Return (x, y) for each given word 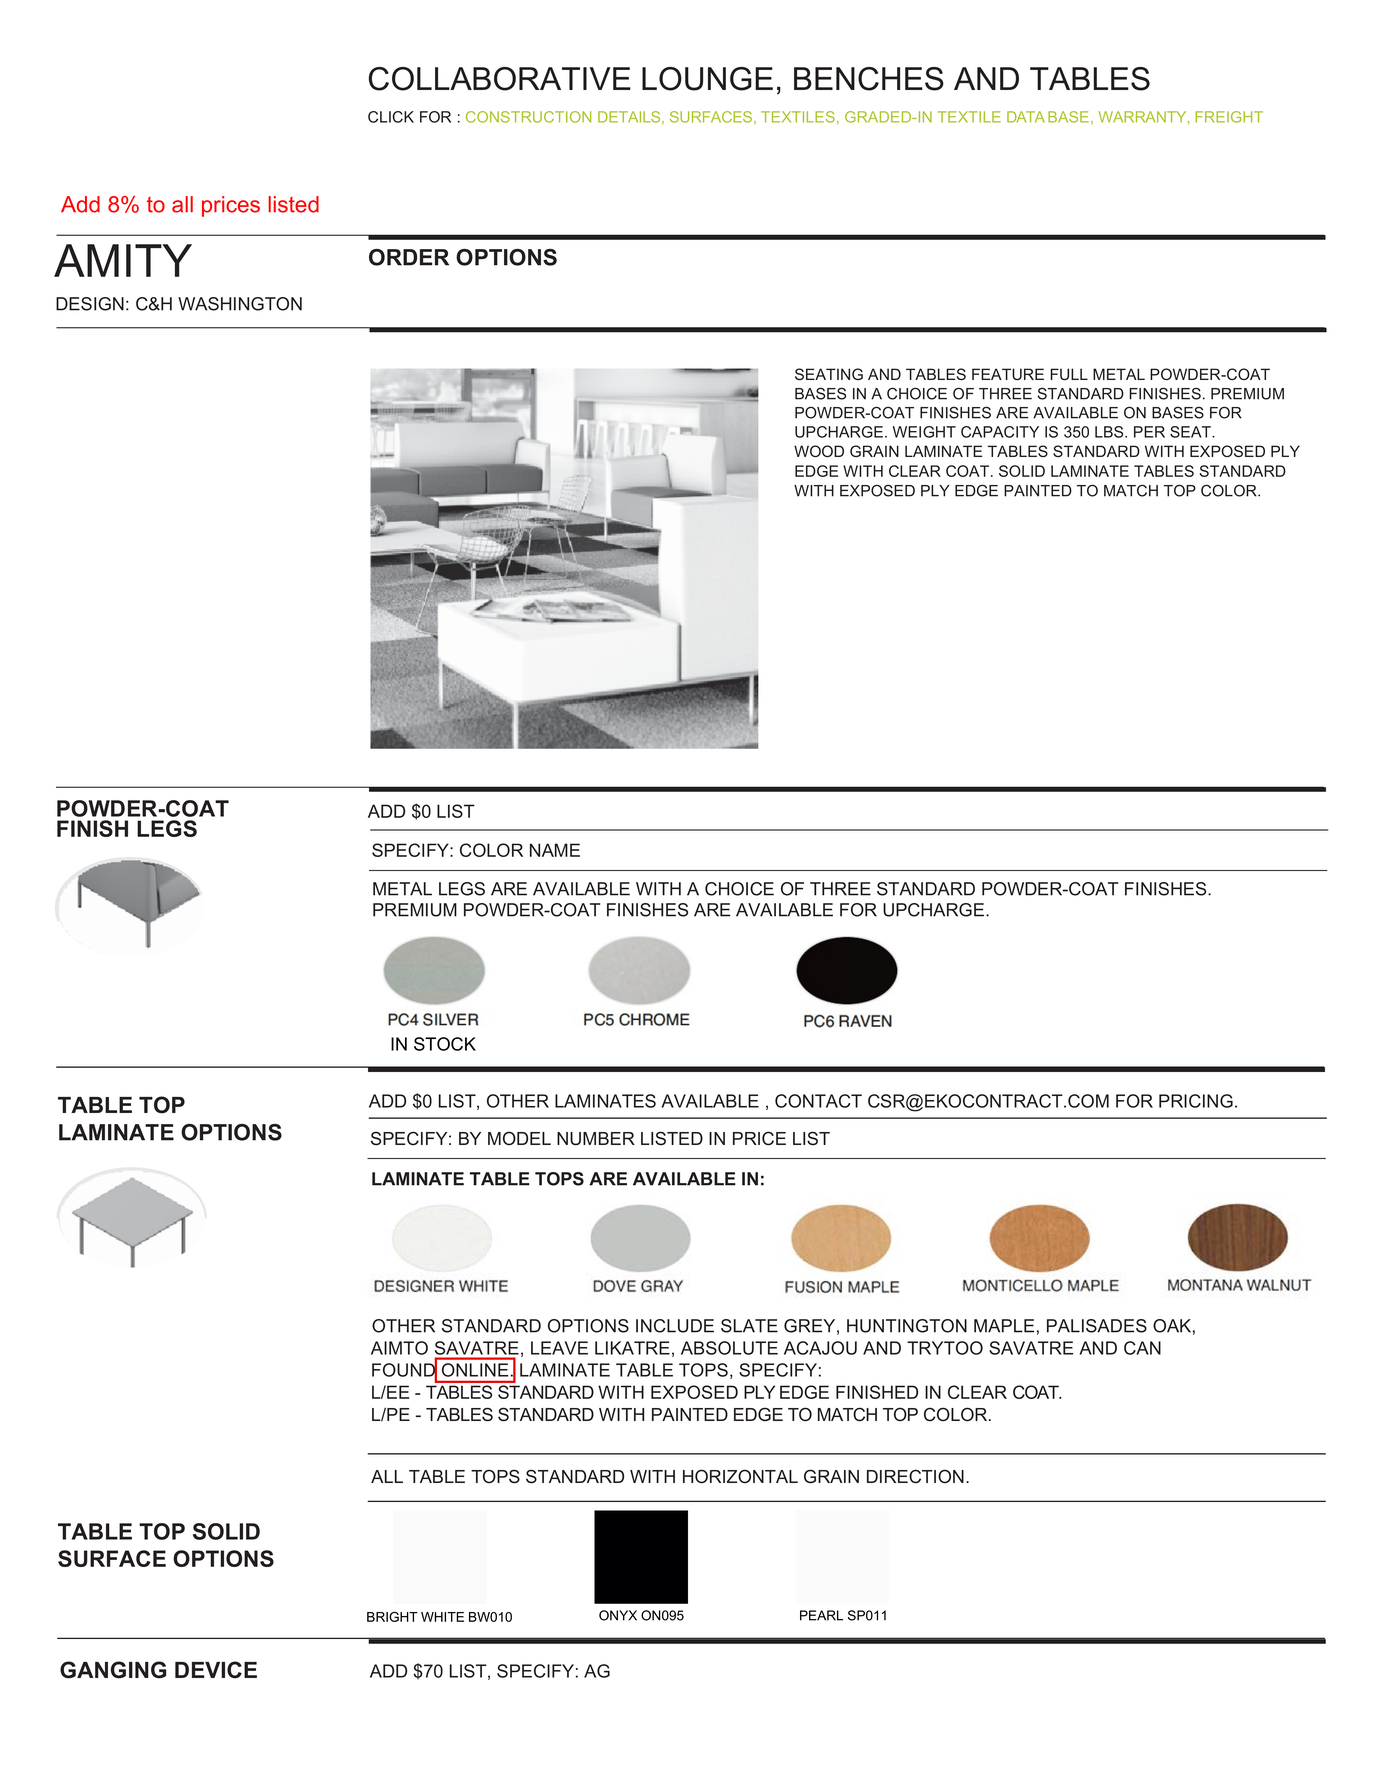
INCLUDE (675, 1326)
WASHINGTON (240, 304)
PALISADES (1097, 1326)
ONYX (618, 1615)
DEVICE (216, 1670)
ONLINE (475, 1370)
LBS (1110, 432)
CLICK (391, 117)
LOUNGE (707, 79)
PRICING (1196, 1101)
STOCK (445, 1044)
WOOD (819, 451)
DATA (1026, 117)
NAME (555, 850)
